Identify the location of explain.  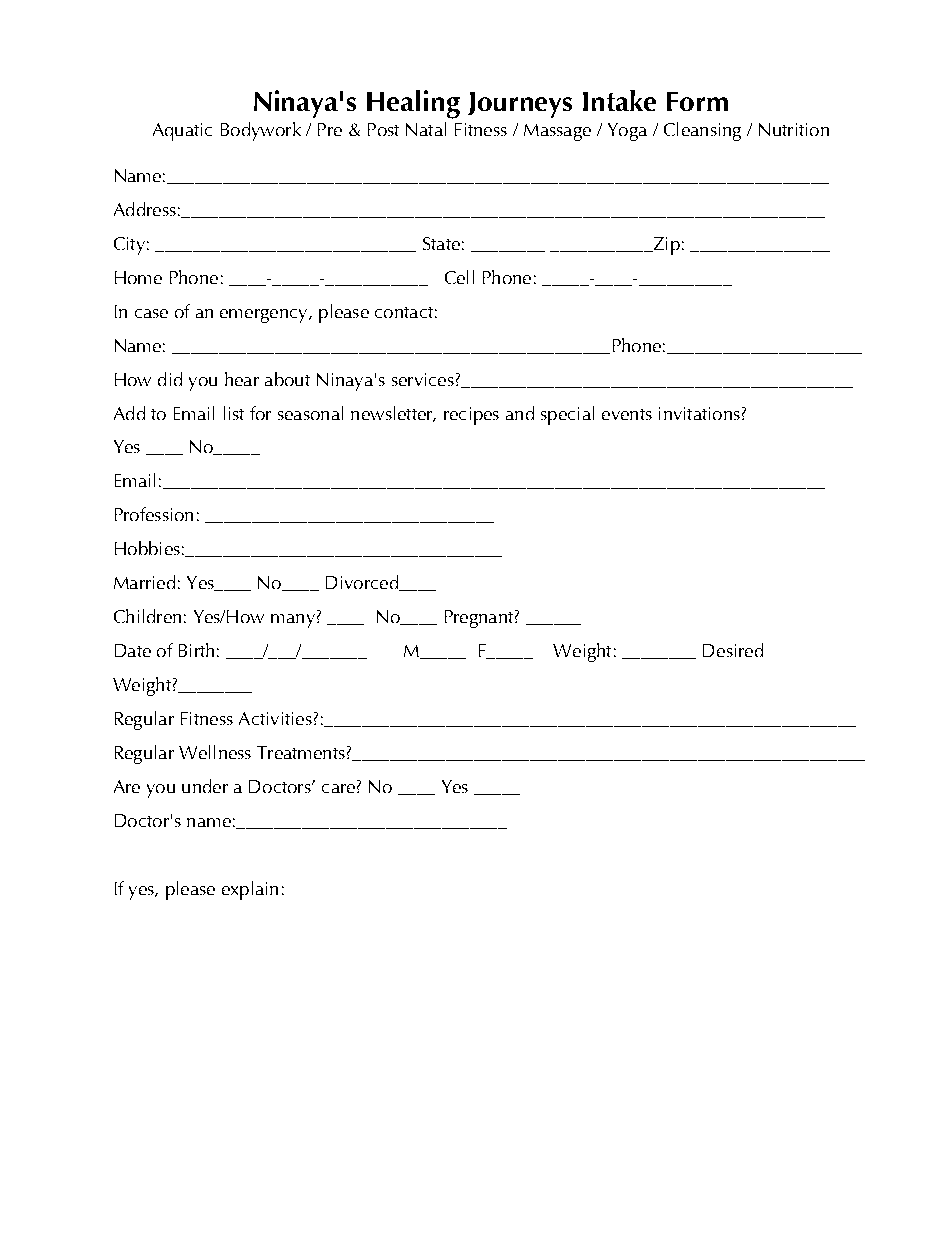
(250, 890).
